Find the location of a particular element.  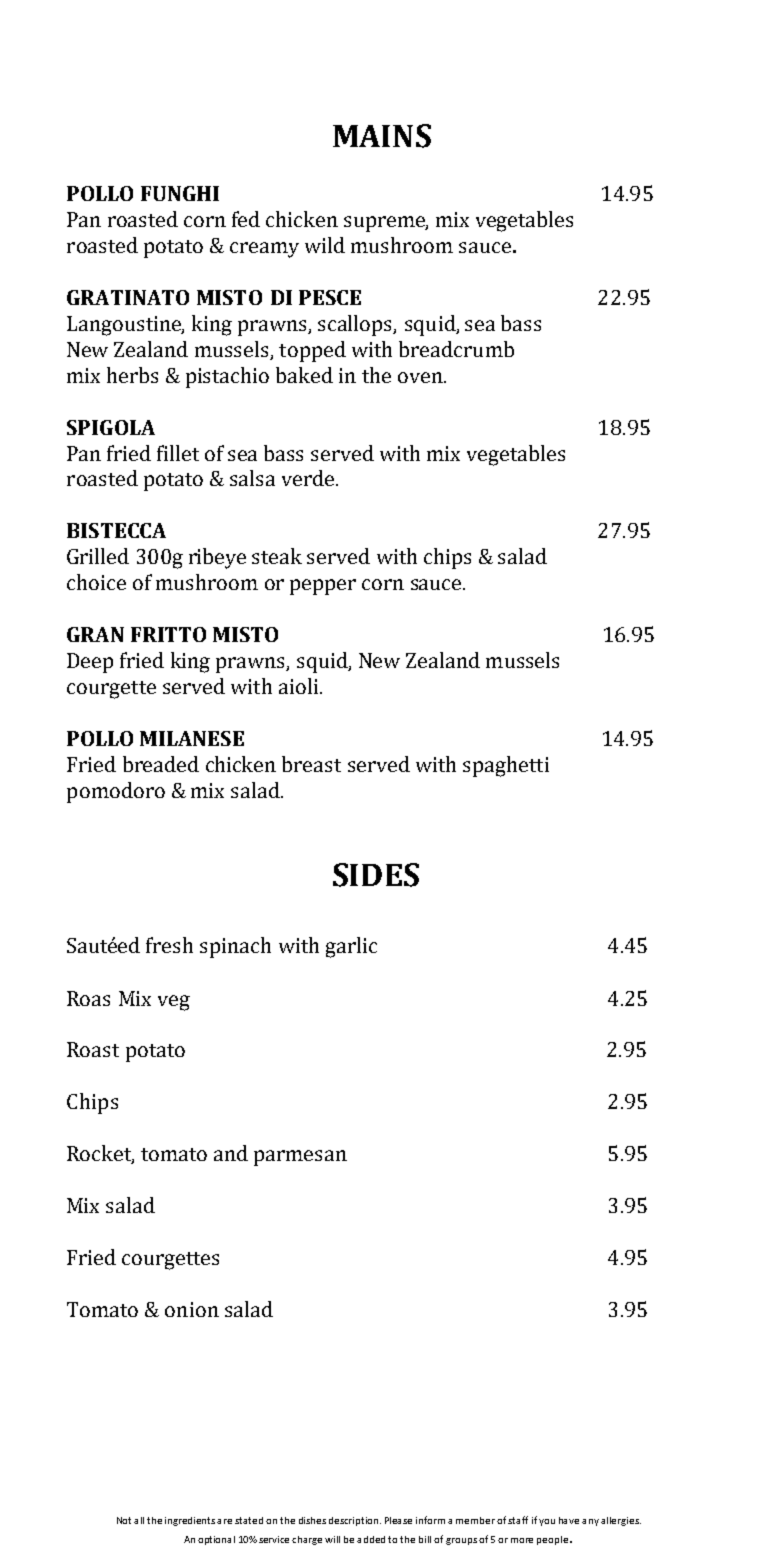

have is located at coordinates (569, 1520).
